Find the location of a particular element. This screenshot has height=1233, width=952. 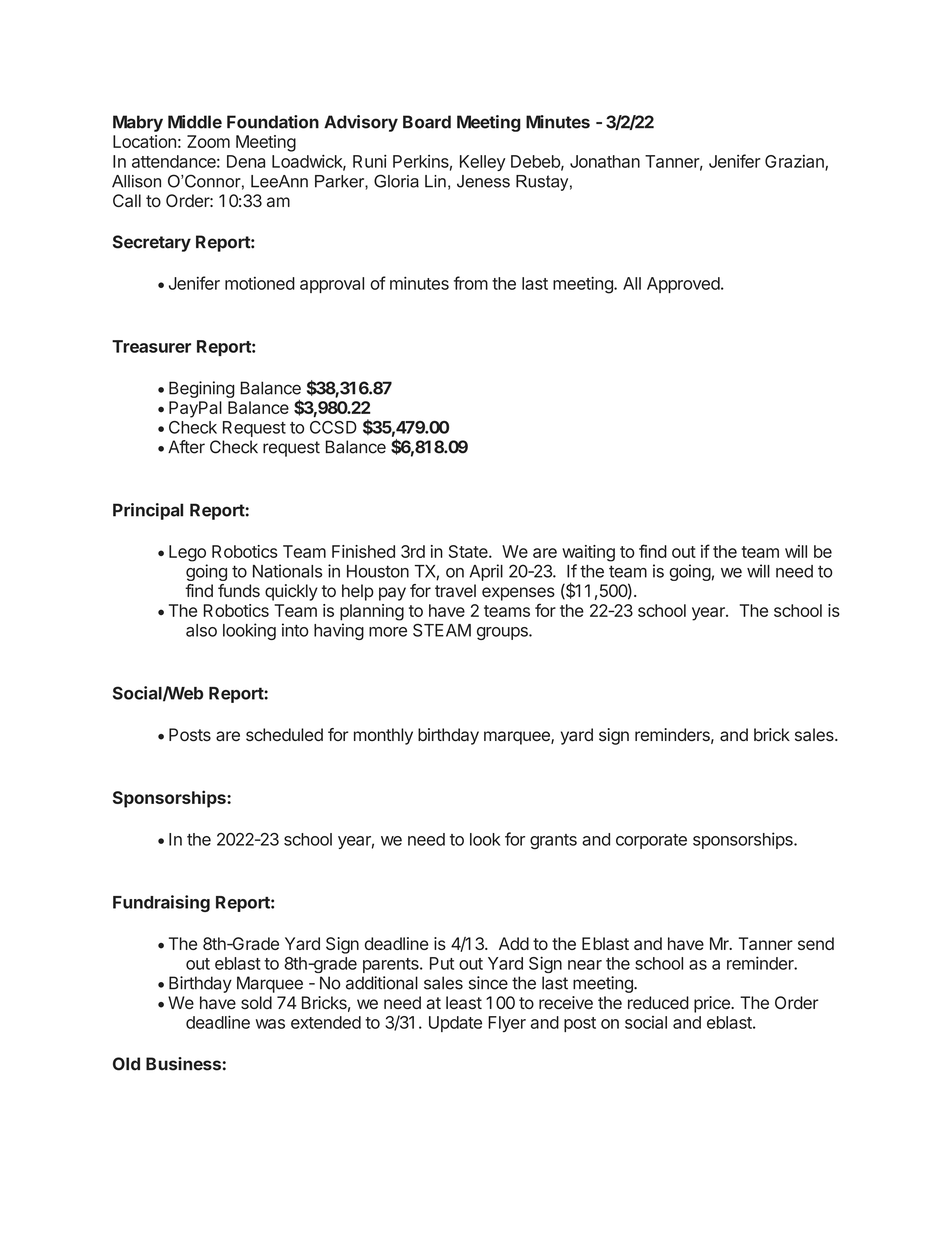

Update is located at coordinates (455, 1024).
